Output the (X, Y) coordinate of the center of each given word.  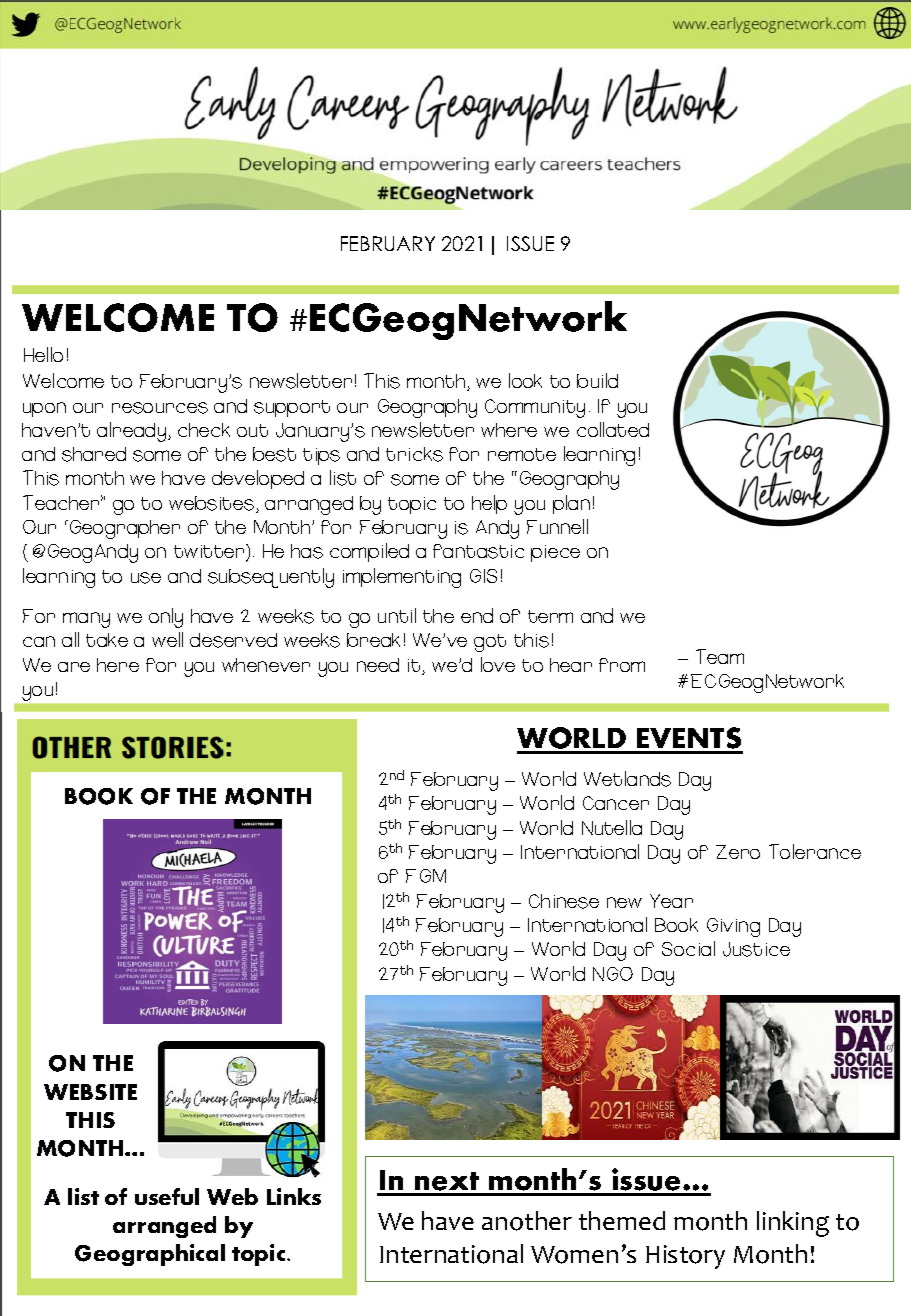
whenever (266, 665)
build (597, 380)
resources (160, 408)
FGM (426, 876)
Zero (738, 852)
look (525, 380)
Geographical (150, 1255)
